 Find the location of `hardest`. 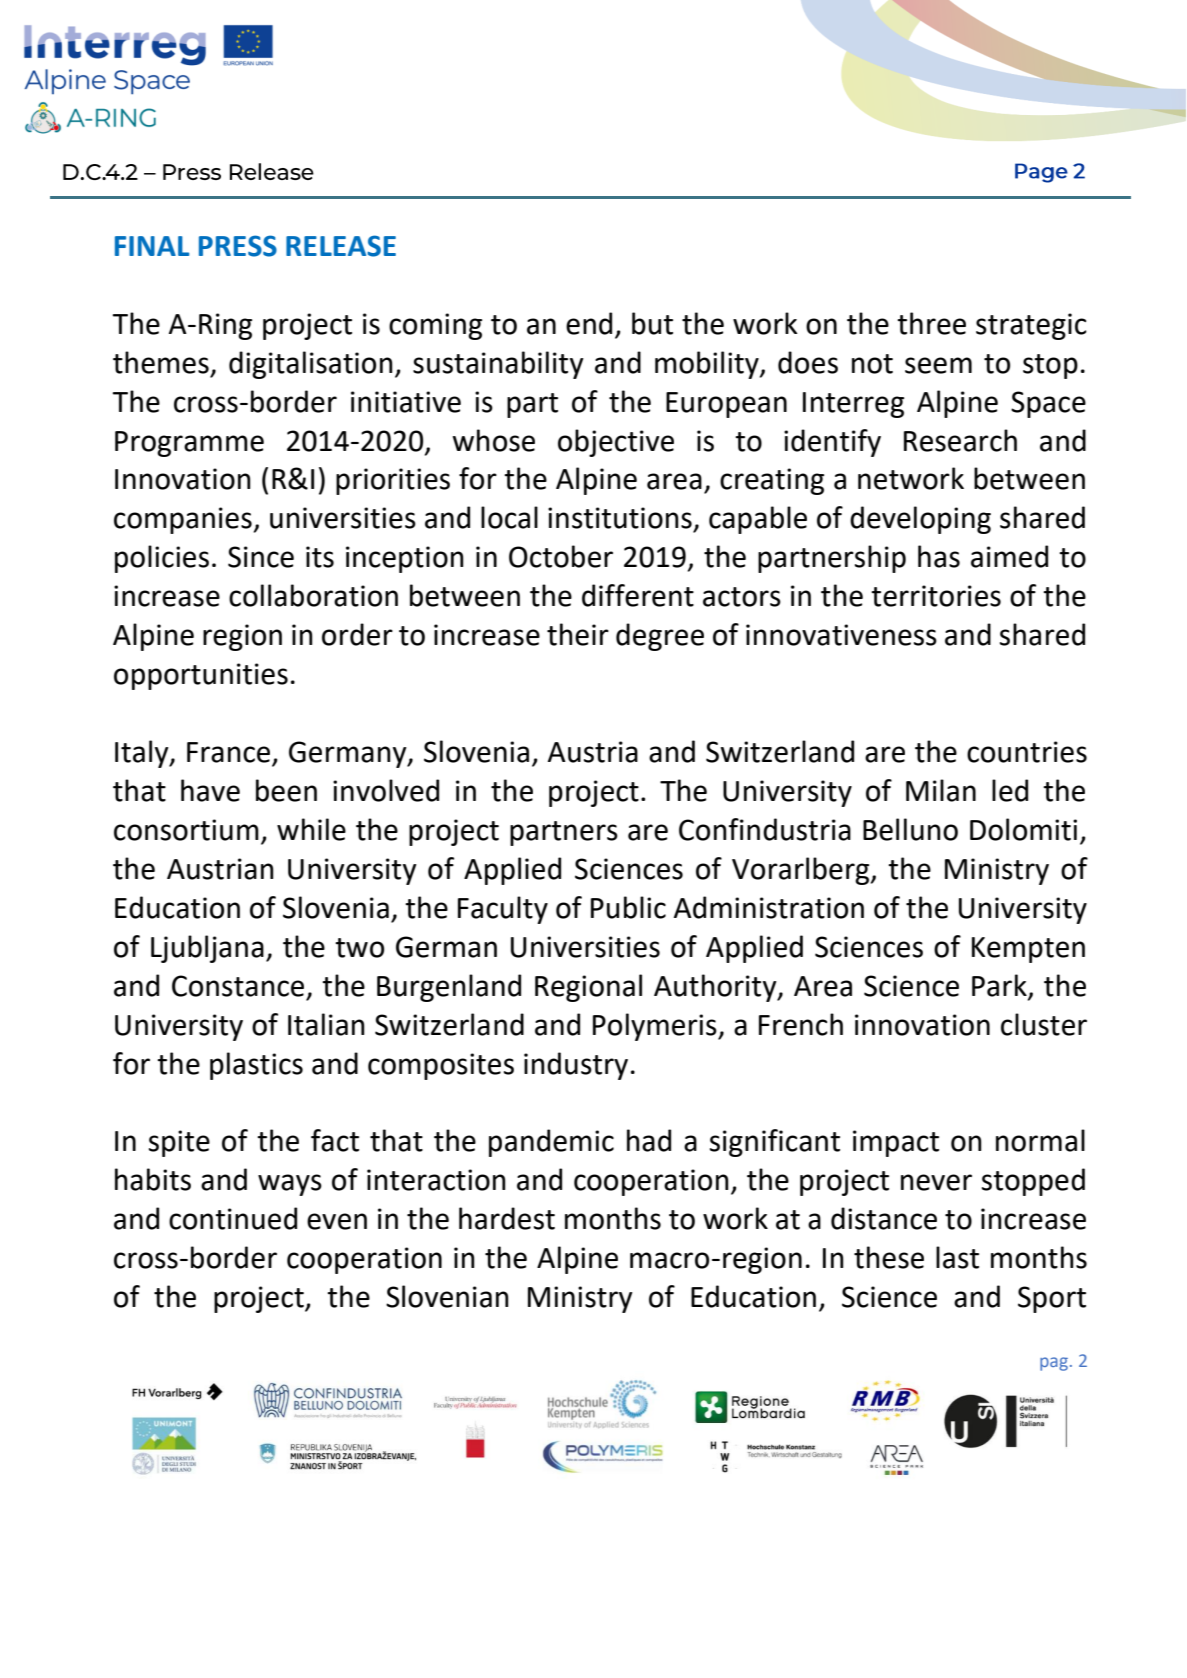

hardest is located at coordinates (507, 1218).
